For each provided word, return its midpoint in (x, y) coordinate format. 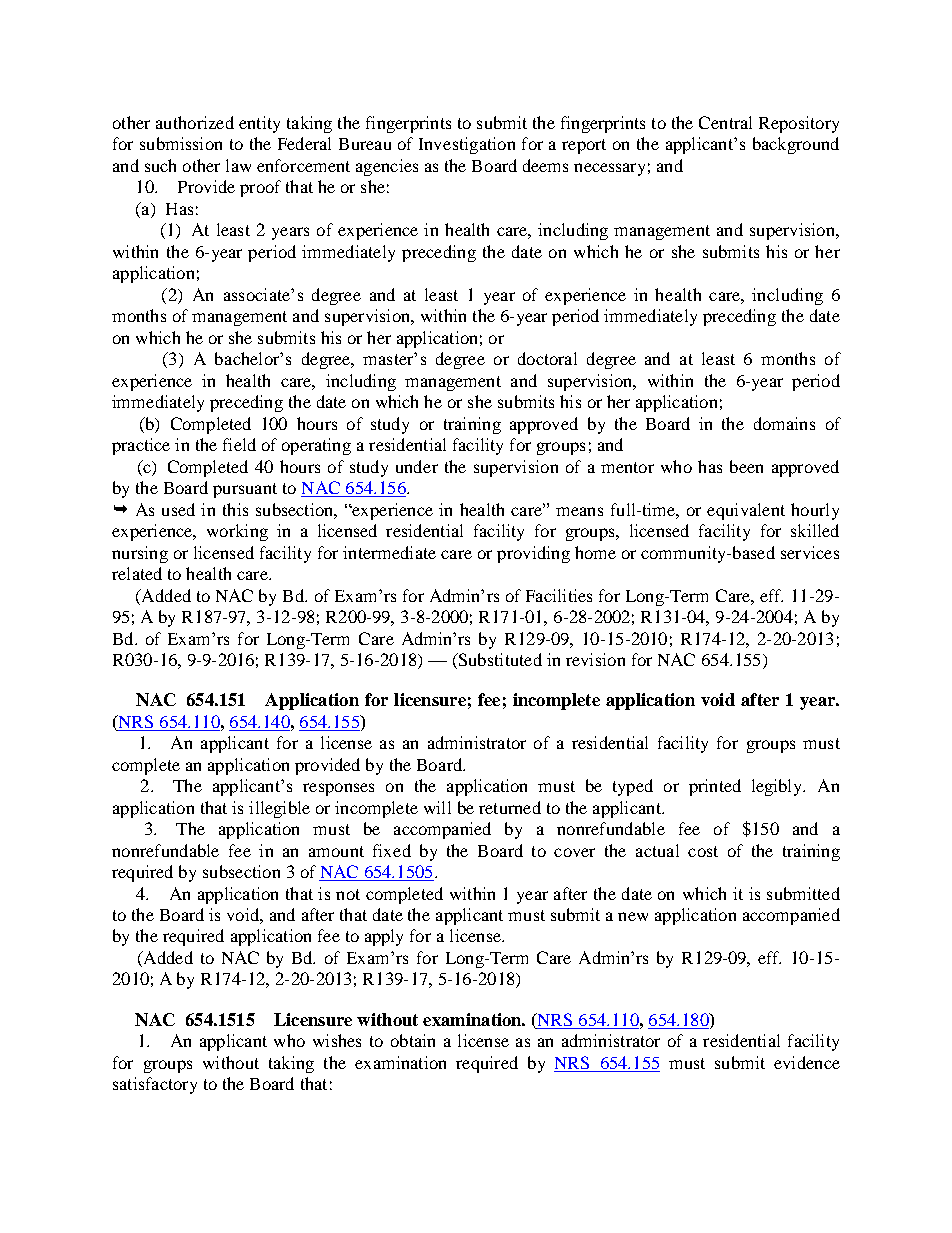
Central (725, 122)
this (235, 509)
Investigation (467, 145)
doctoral (547, 358)
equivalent (746, 511)
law (238, 165)
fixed (392, 850)
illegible (279, 809)
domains (784, 423)
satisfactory (155, 1085)
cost (703, 851)
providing (533, 554)
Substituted (499, 661)
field (239, 444)
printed (715, 787)
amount (336, 851)
